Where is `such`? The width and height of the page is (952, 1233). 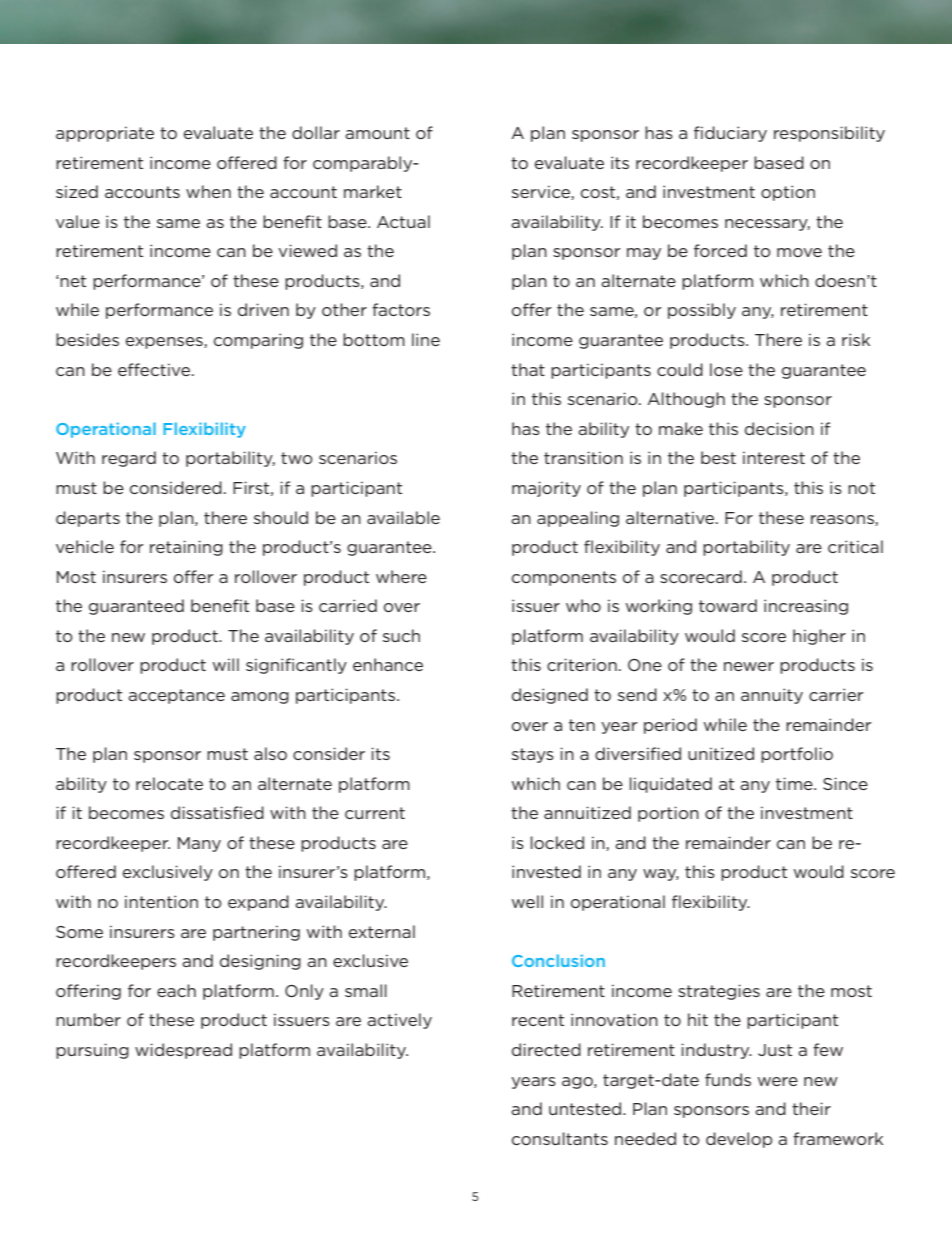
such is located at coordinates (401, 635).
